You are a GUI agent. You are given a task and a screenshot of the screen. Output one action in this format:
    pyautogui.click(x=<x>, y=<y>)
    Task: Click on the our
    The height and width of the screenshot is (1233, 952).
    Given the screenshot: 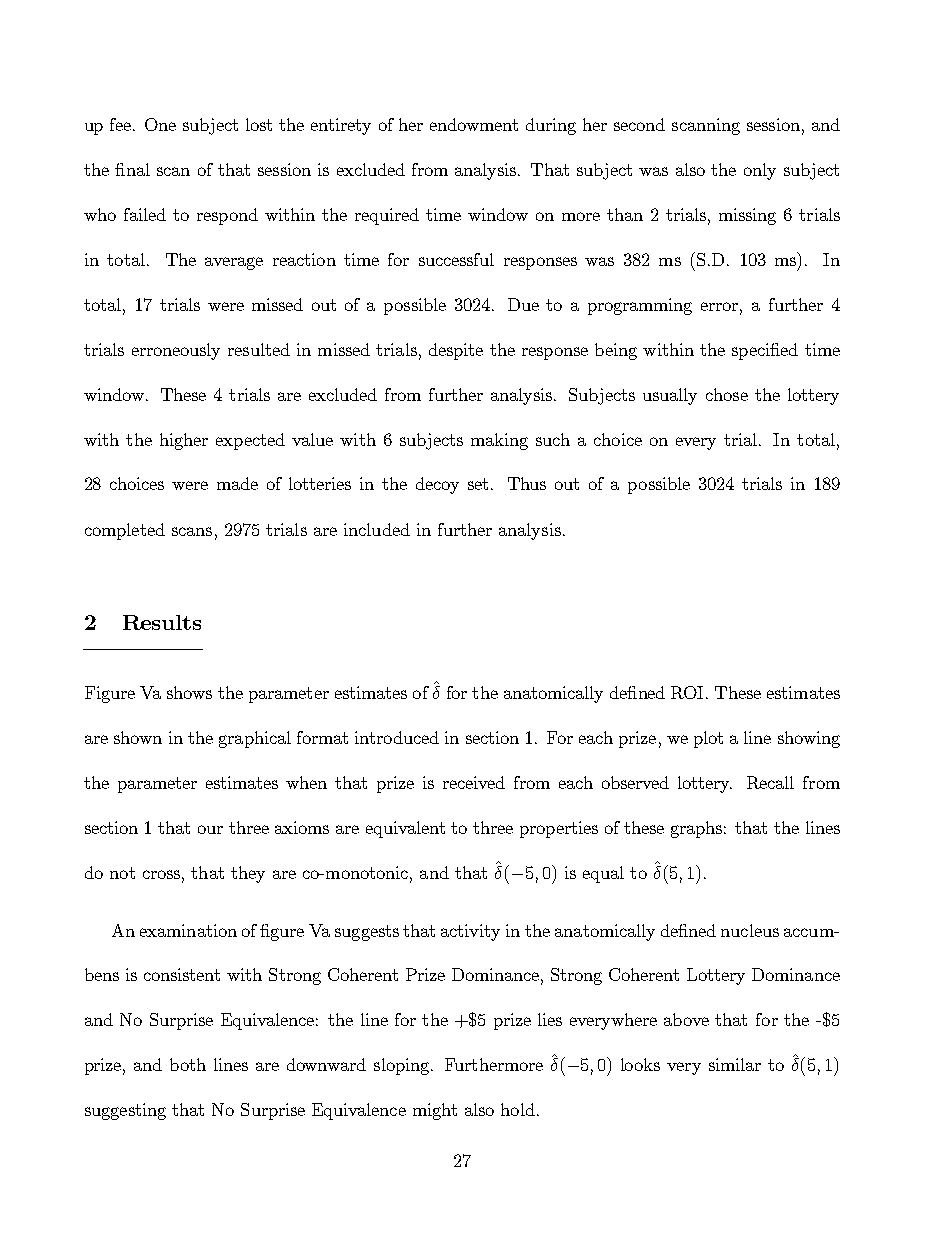 What is the action you would take?
    pyautogui.click(x=210, y=829)
